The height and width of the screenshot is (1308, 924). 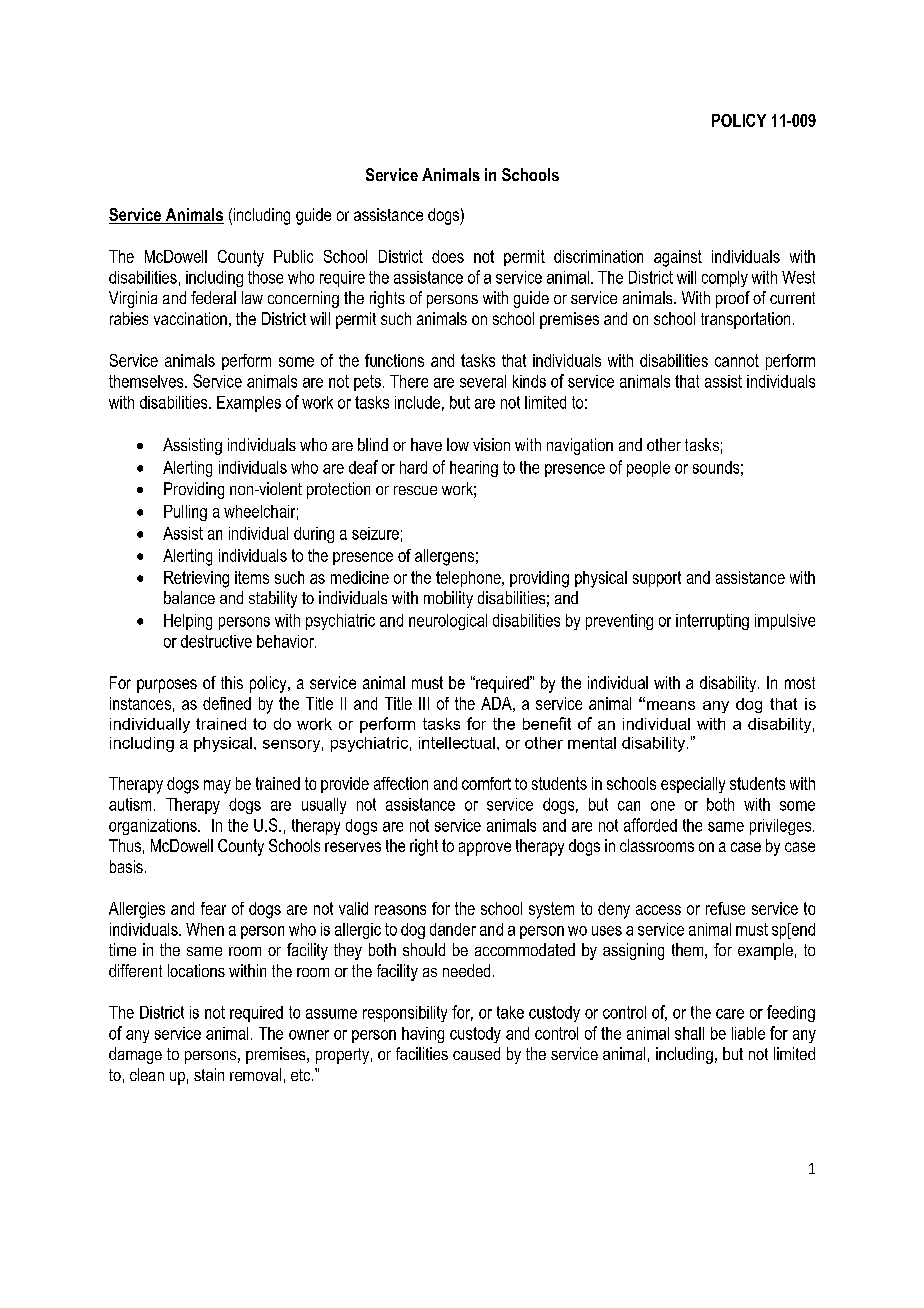 What do you see at coordinates (213, 297) in the screenshot?
I see `federal` at bounding box center [213, 297].
